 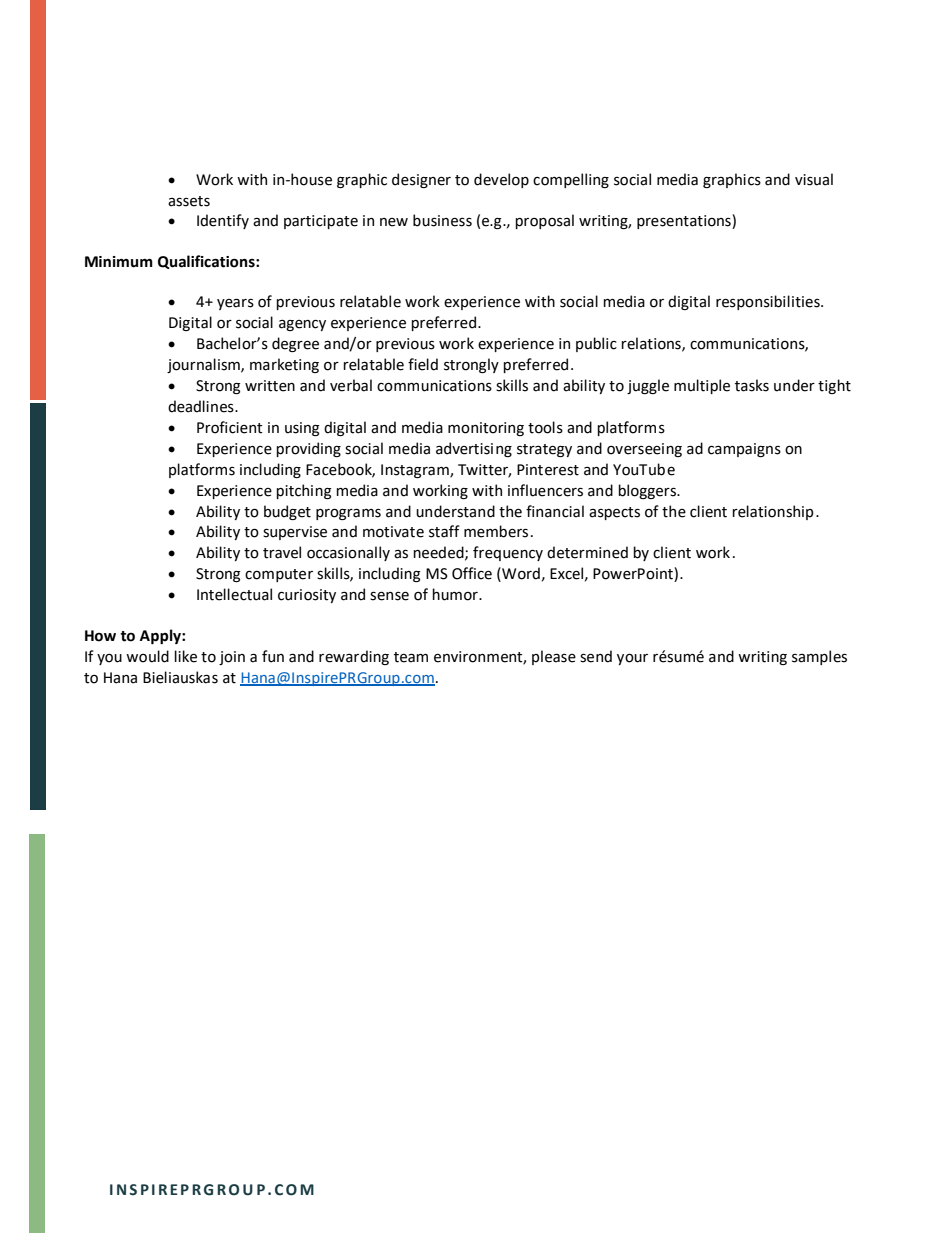 I want to click on visual, so click(x=814, y=179).
